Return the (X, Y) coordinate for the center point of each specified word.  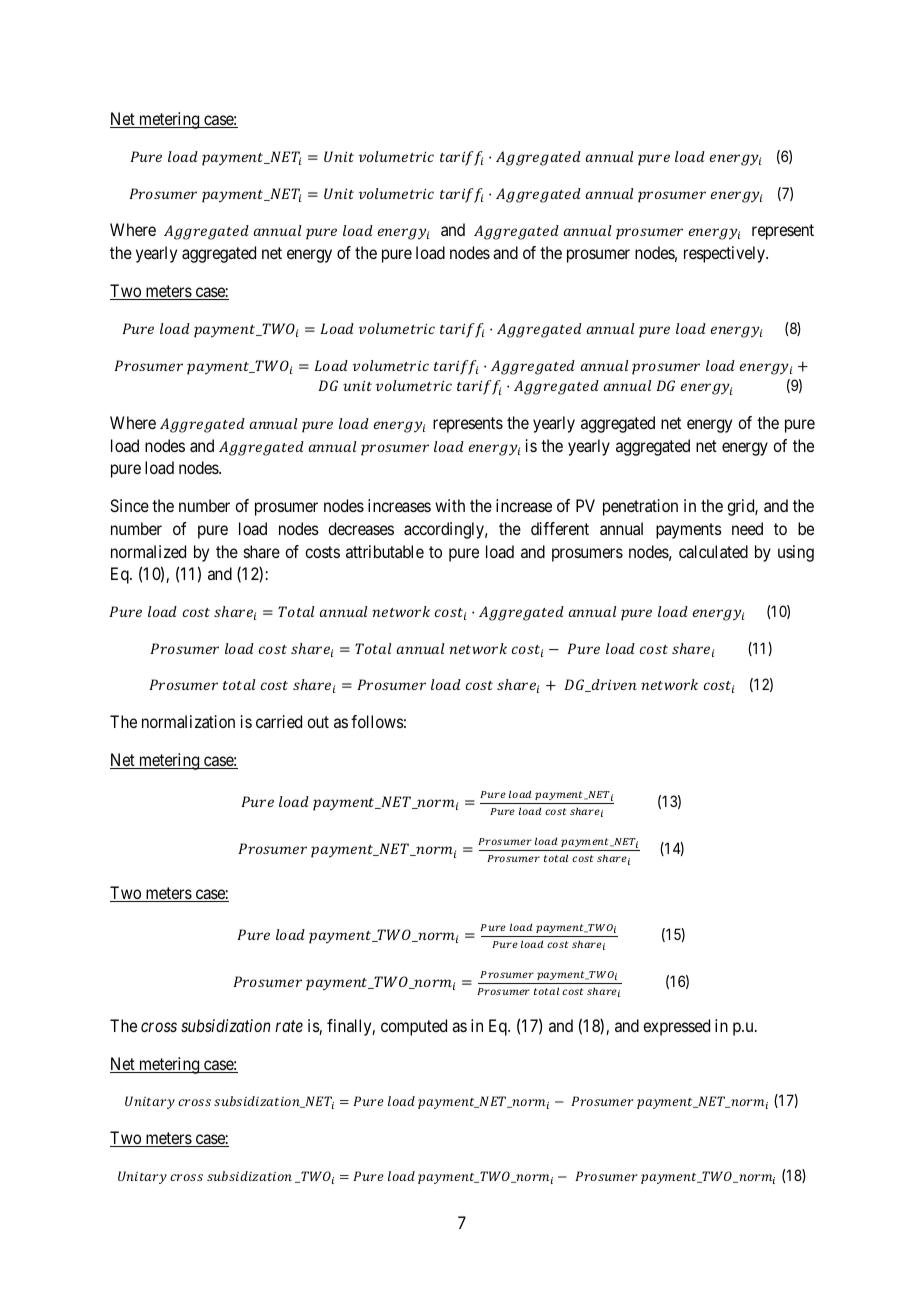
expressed (676, 1027)
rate (289, 1026)
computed (414, 1027)
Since (129, 505)
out (318, 722)
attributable (385, 551)
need (747, 528)
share (262, 551)
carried (279, 721)
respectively (725, 254)
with (450, 505)
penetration (640, 507)
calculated (713, 551)
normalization (188, 721)
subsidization (225, 1025)
